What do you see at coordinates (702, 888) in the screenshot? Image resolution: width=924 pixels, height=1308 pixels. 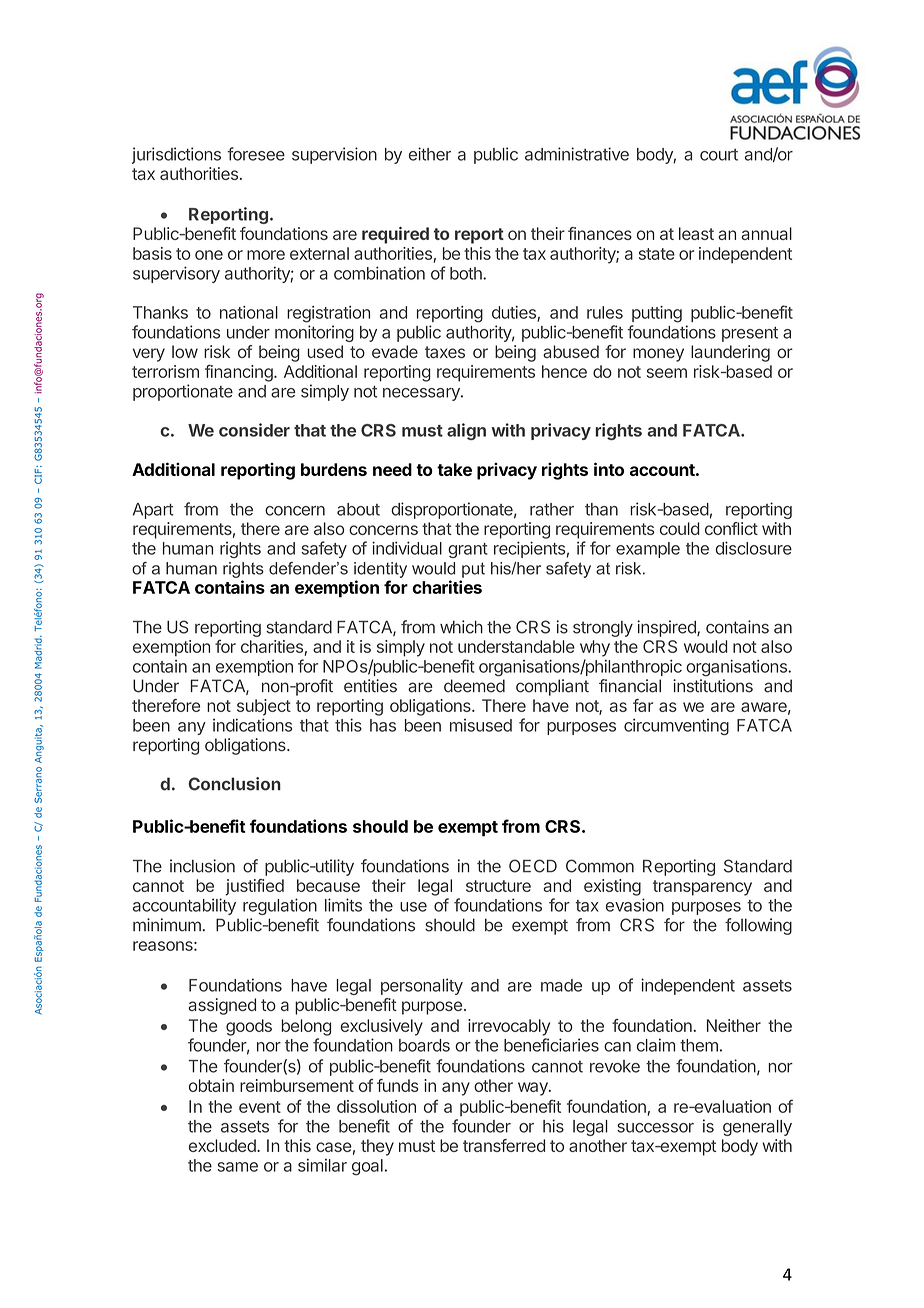 I see `transparency` at bounding box center [702, 888].
